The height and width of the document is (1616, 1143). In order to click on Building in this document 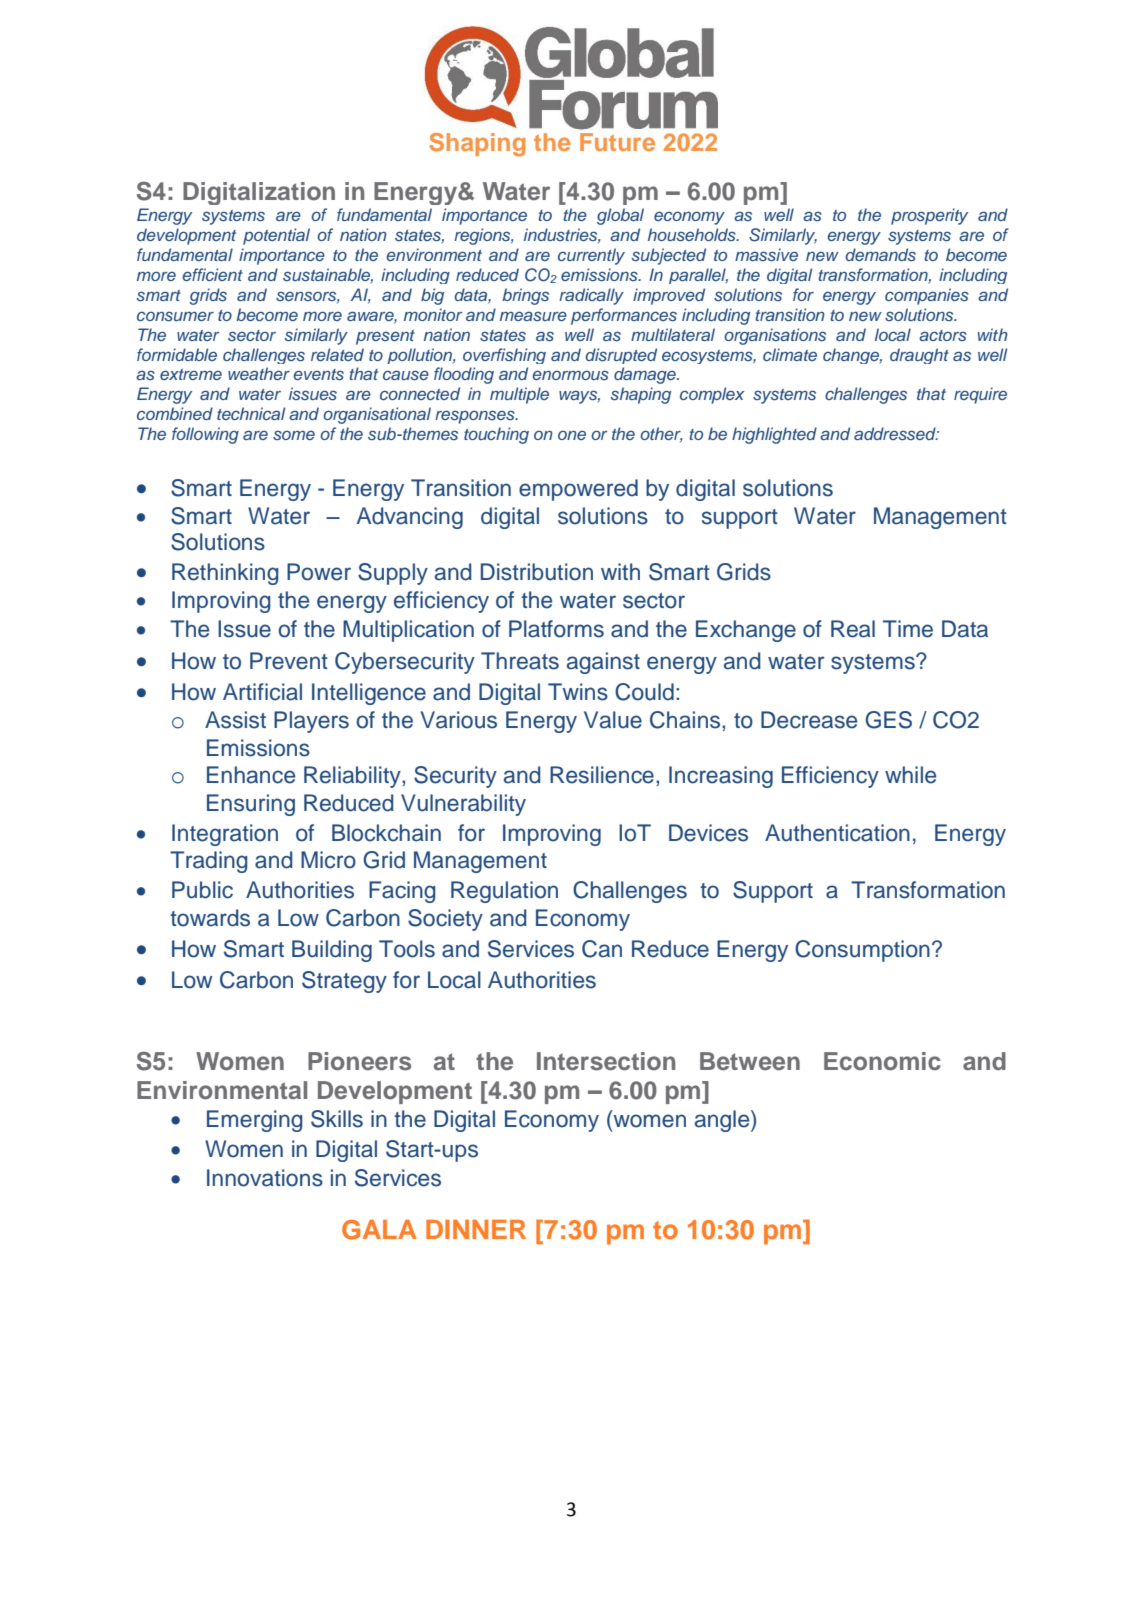, I will do `click(332, 951)`.
